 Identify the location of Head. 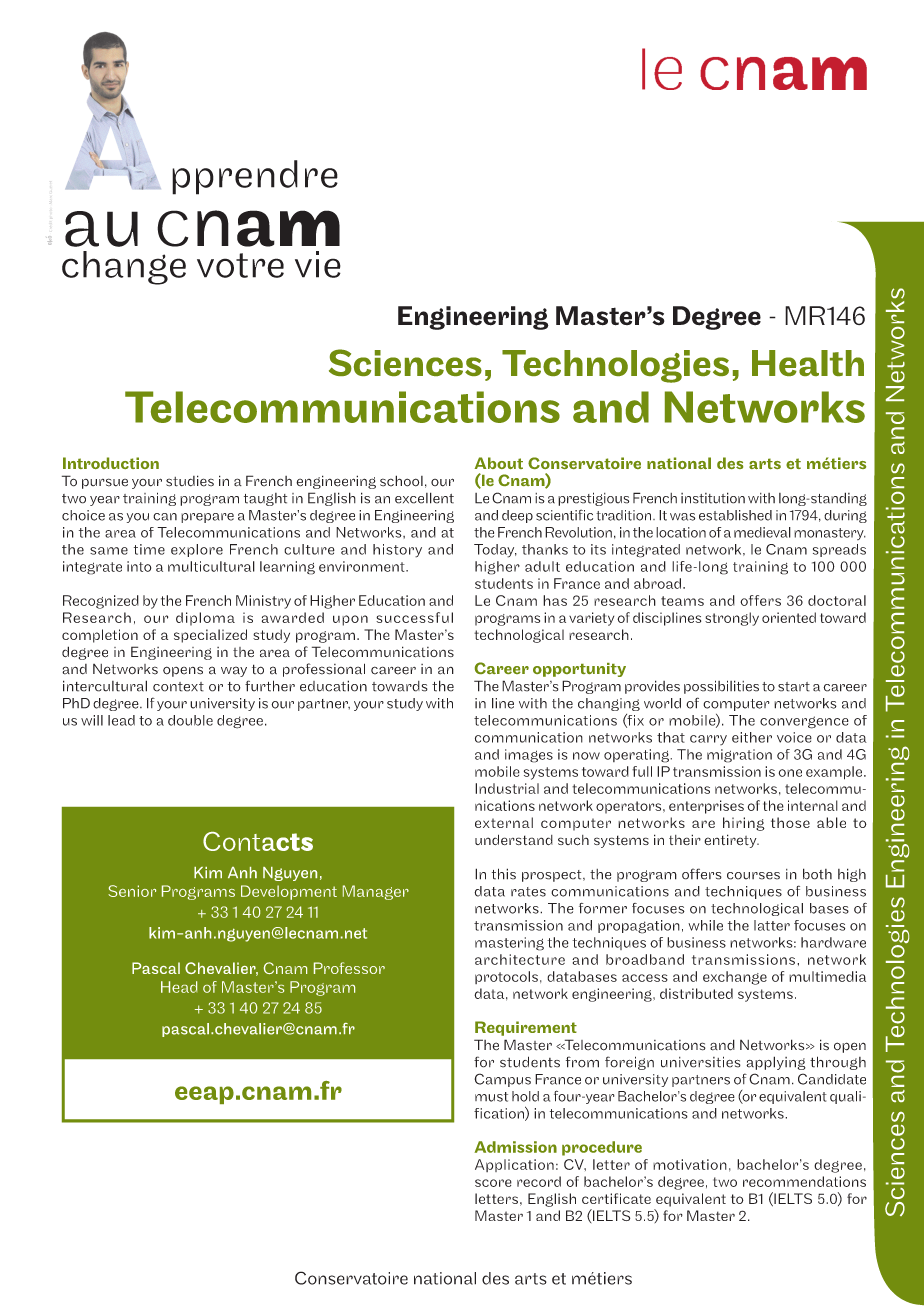
(179, 987).
